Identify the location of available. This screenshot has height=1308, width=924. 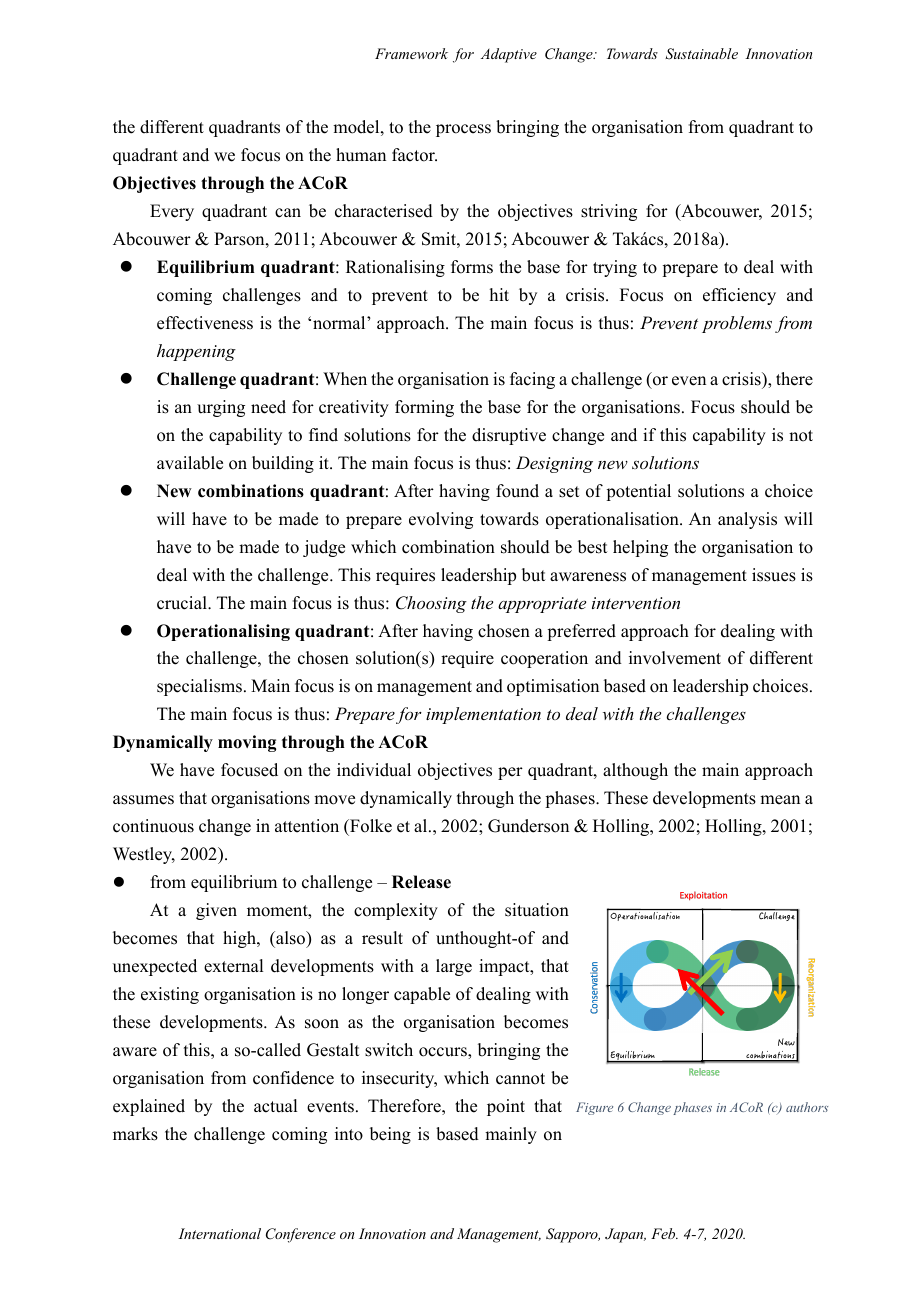
(190, 463).
